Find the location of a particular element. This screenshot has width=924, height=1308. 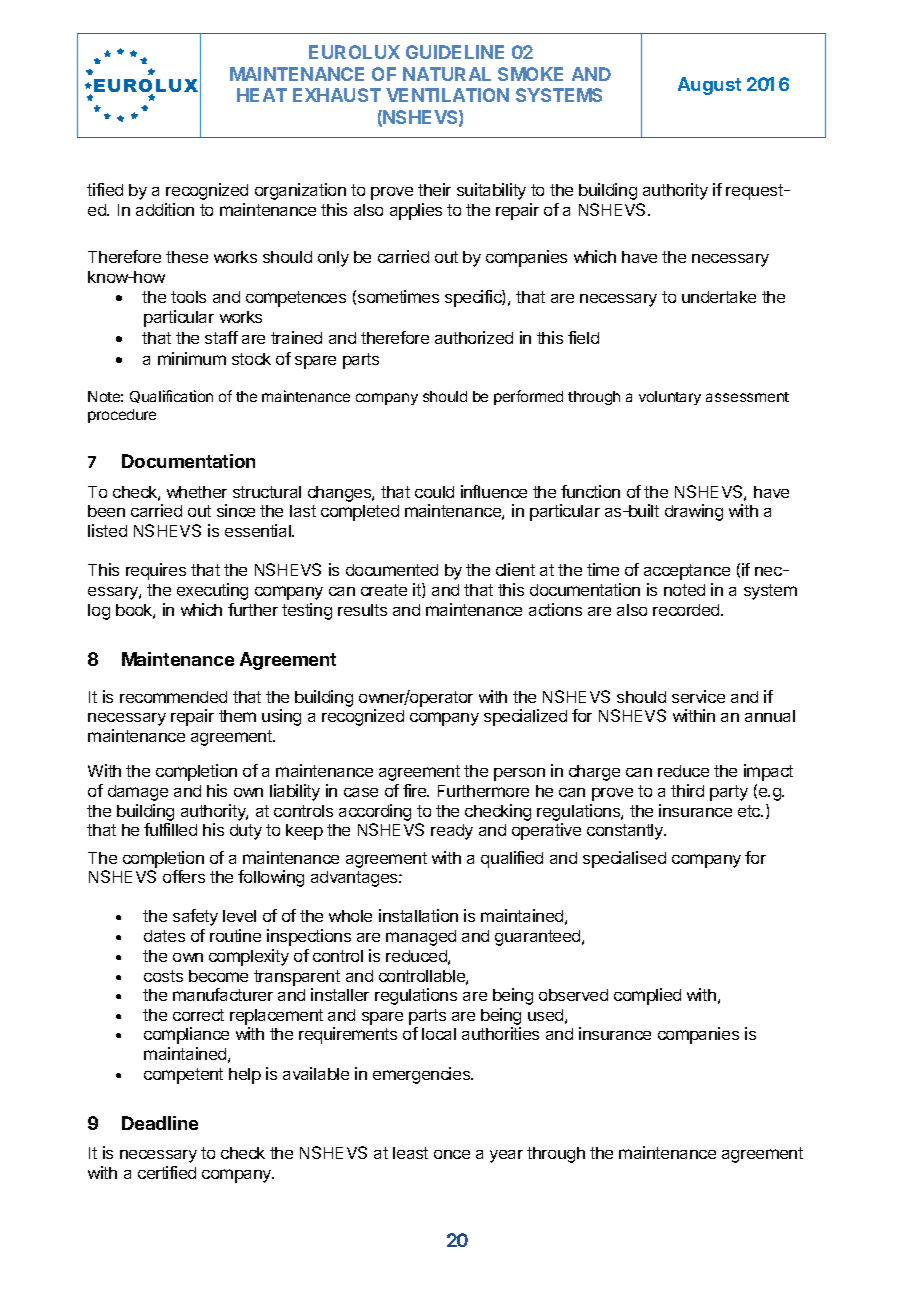

VENTILATION is located at coordinates (447, 95).
